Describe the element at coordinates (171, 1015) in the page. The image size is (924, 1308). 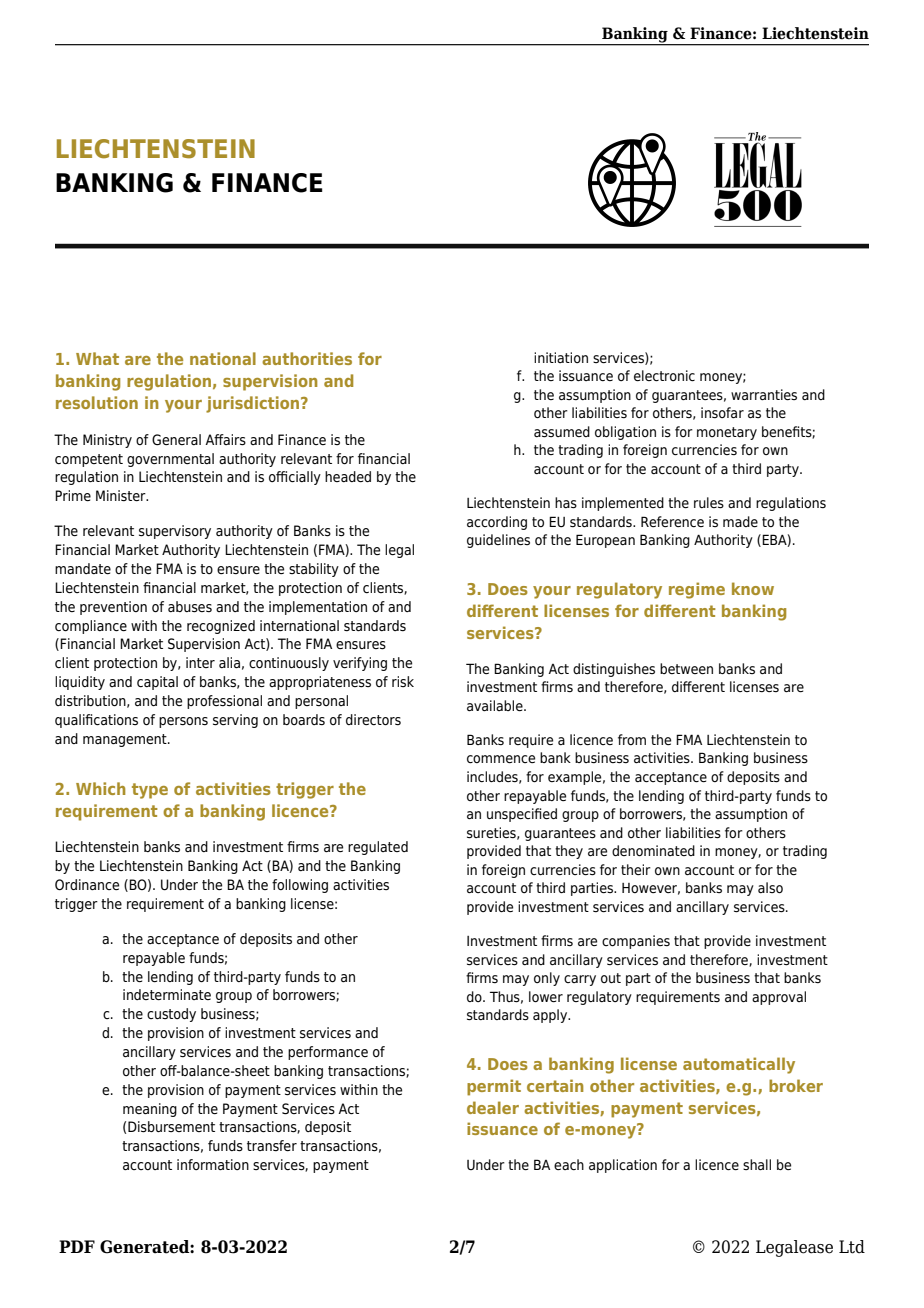
I see `custody` at that location.
